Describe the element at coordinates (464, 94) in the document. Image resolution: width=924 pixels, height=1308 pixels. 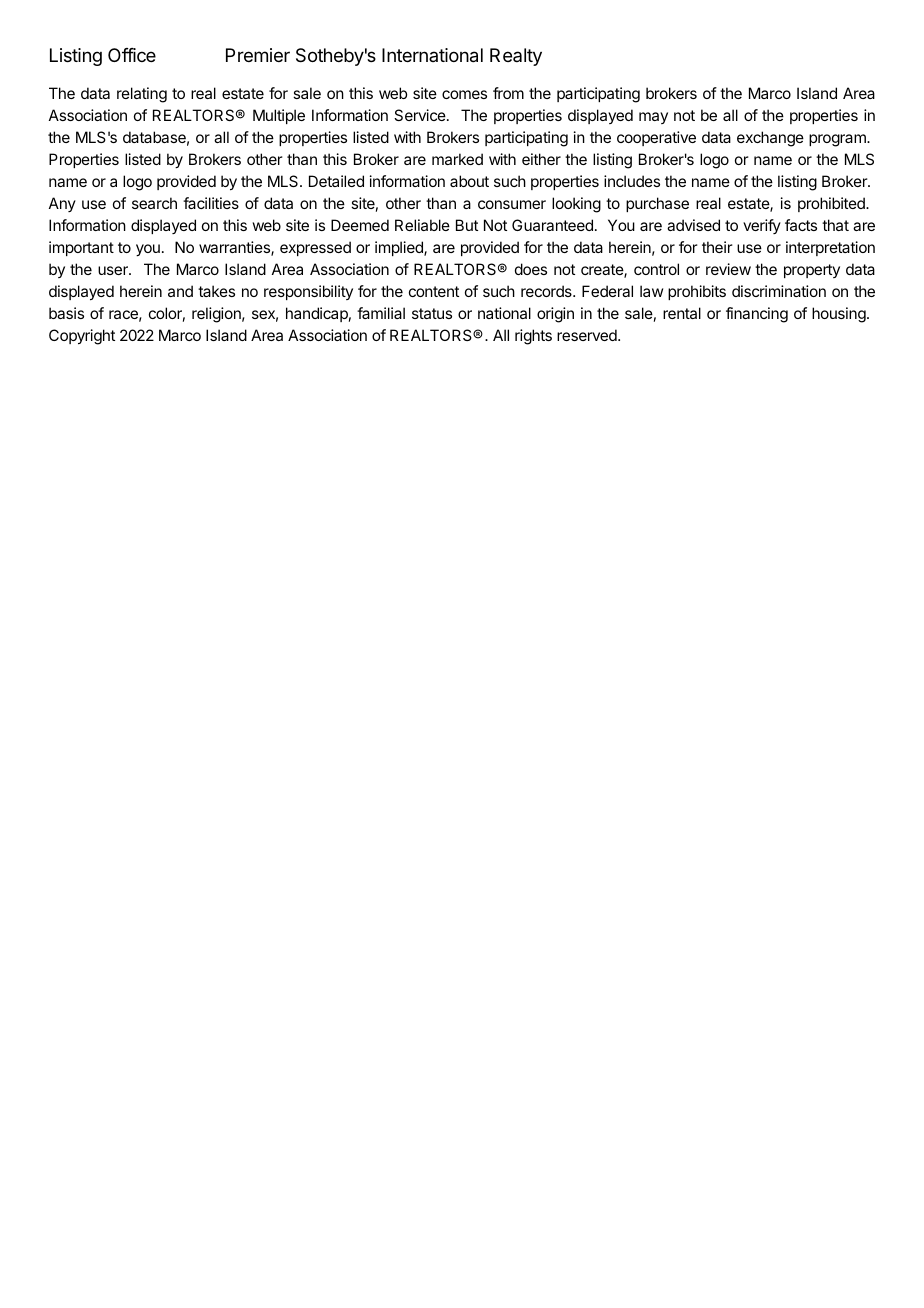
I see `comes` at that location.
